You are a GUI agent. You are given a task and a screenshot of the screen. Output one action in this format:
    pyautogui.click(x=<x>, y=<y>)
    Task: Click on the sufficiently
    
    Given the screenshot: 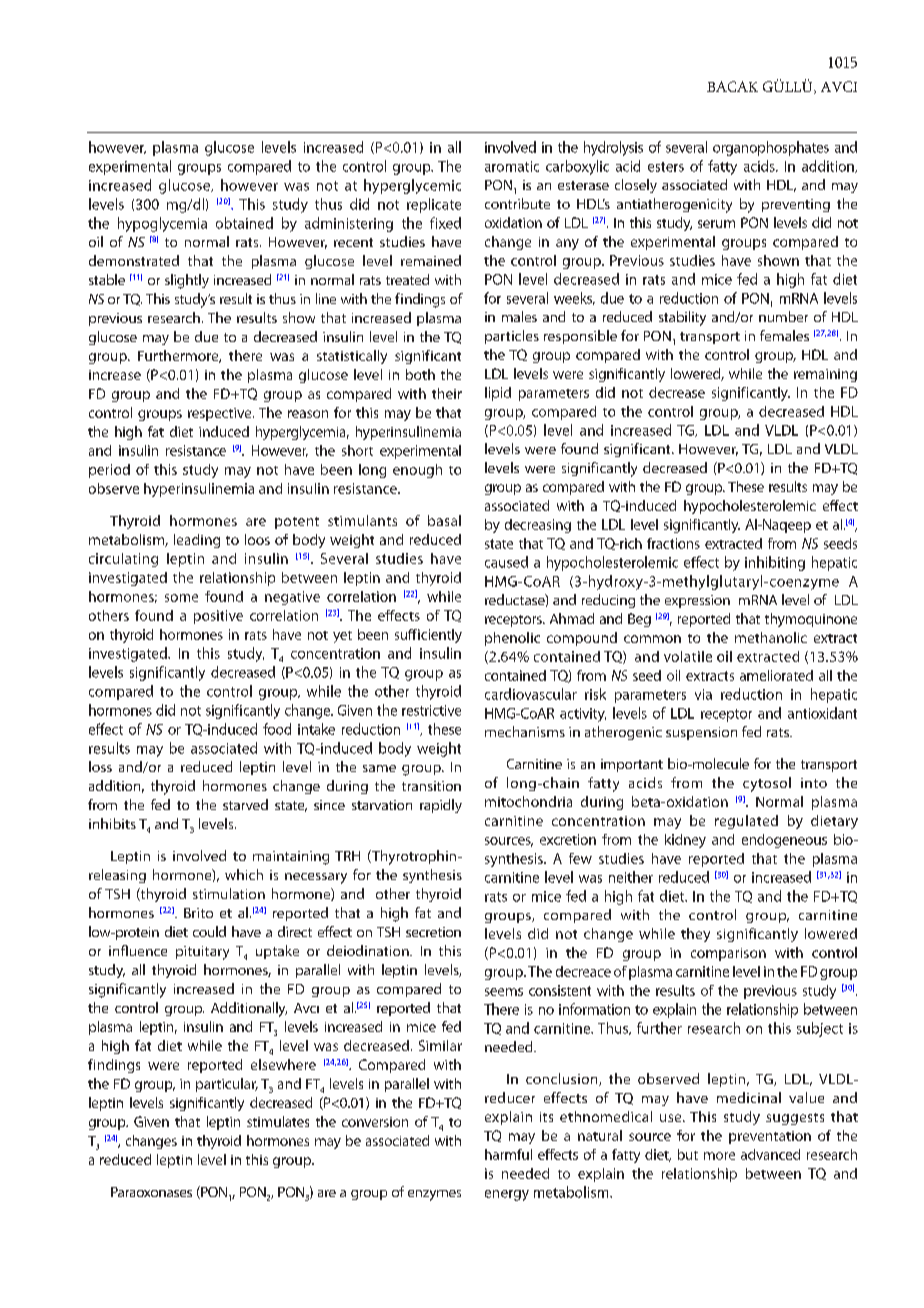 What is the action you would take?
    pyautogui.click(x=428, y=636)
